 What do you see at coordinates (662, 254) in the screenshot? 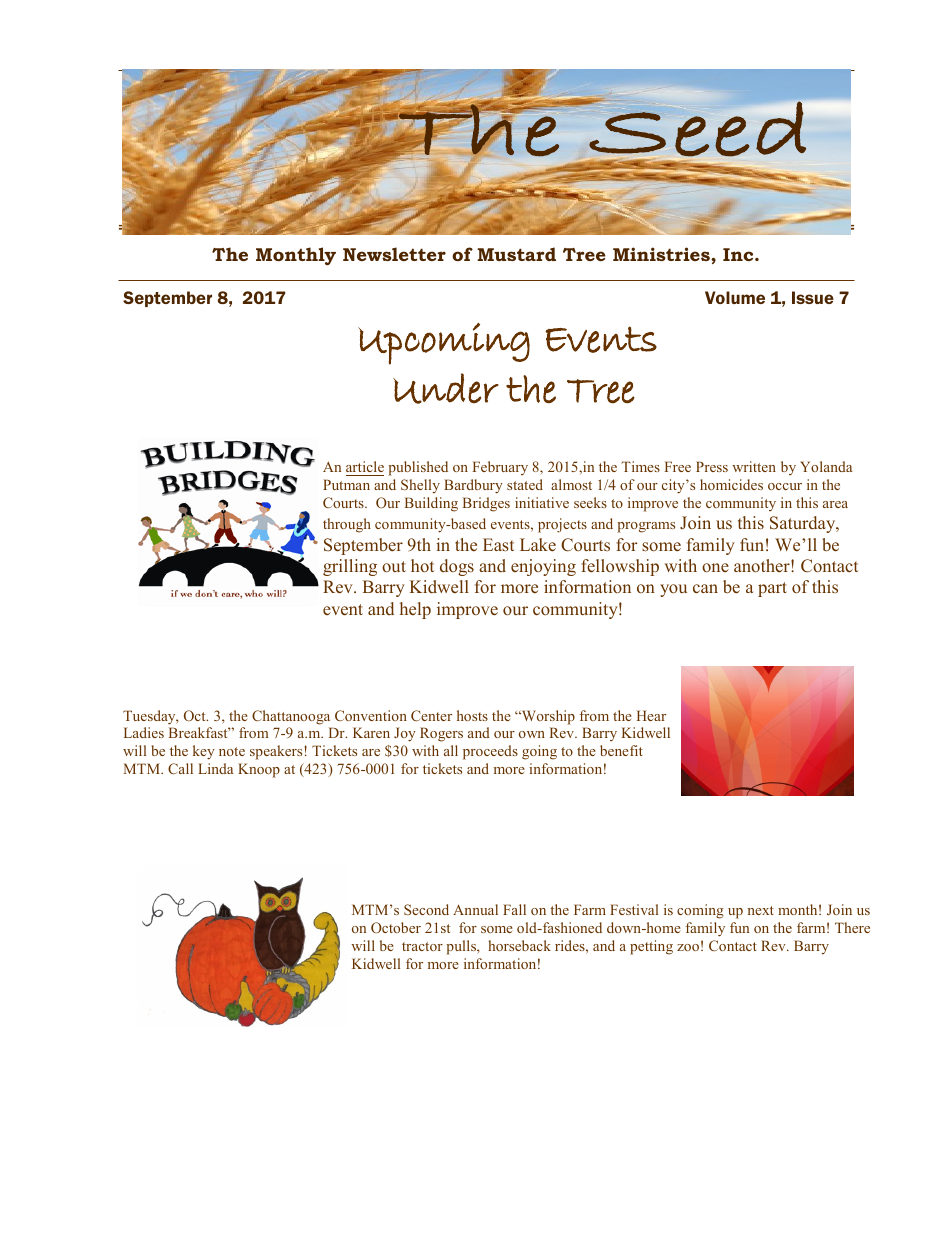
I see `Ministries` at bounding box center [662, 254].
